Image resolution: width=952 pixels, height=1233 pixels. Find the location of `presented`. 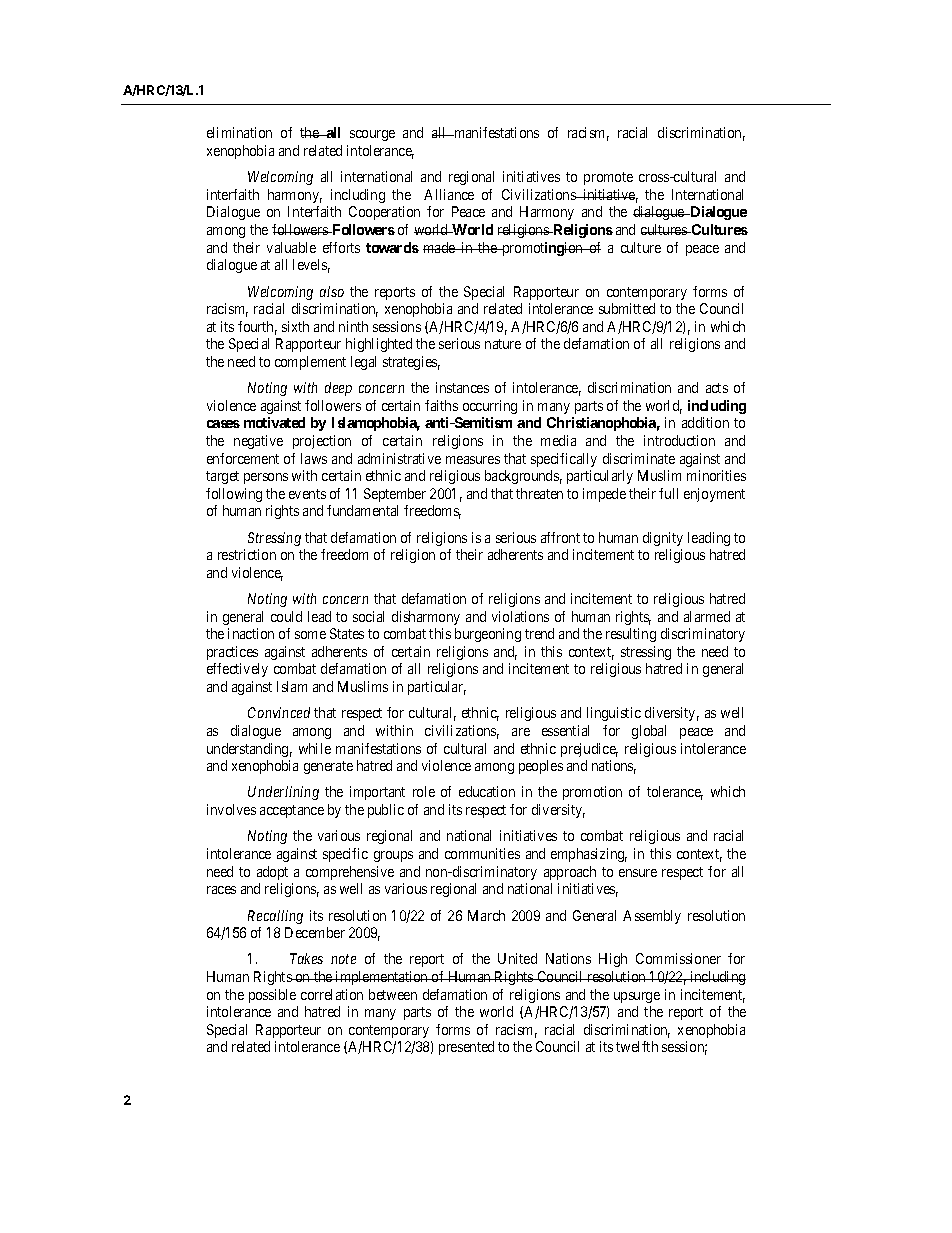

presented is located at coordinates (466, 1048).
